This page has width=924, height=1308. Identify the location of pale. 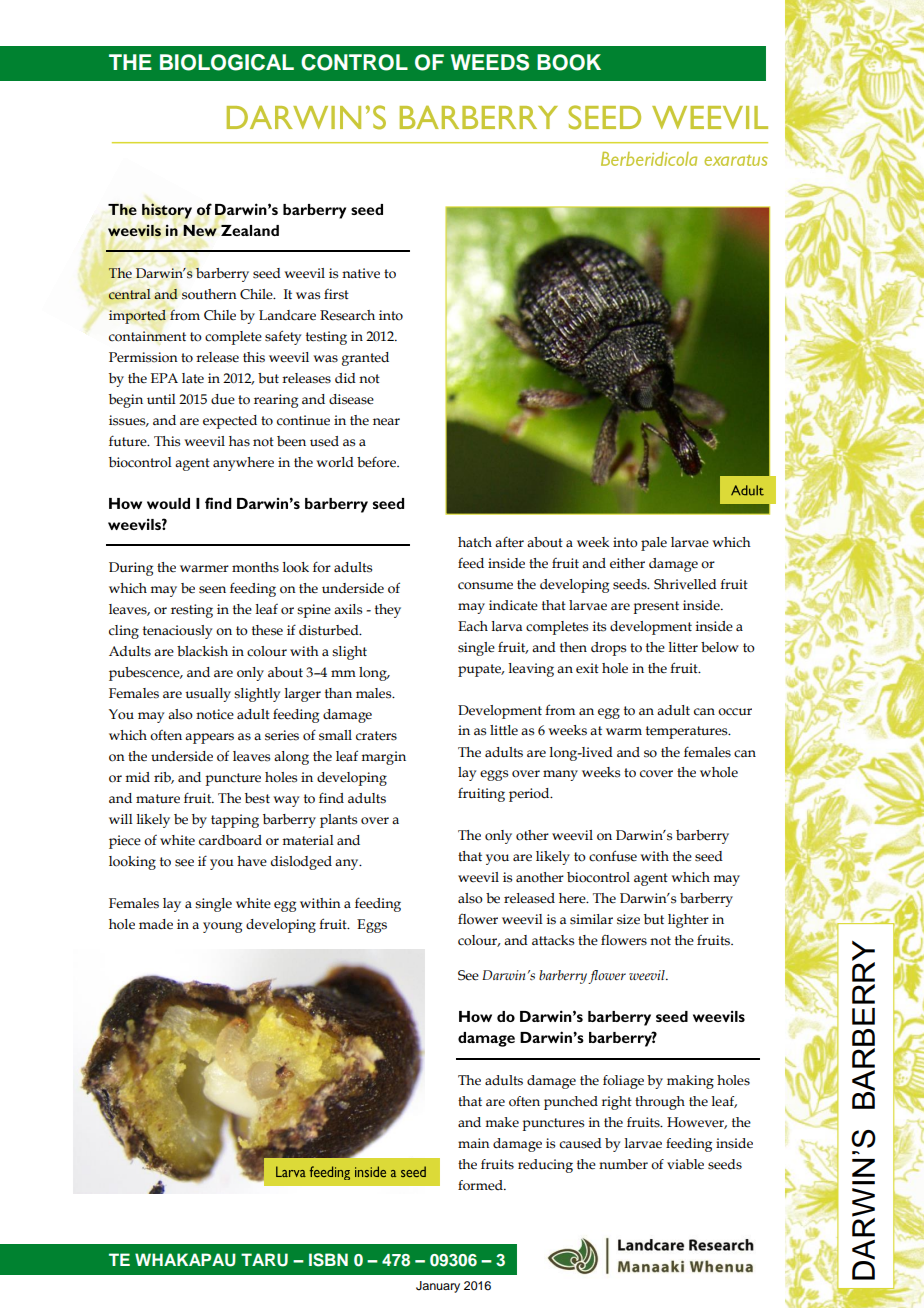
(654, 544).
